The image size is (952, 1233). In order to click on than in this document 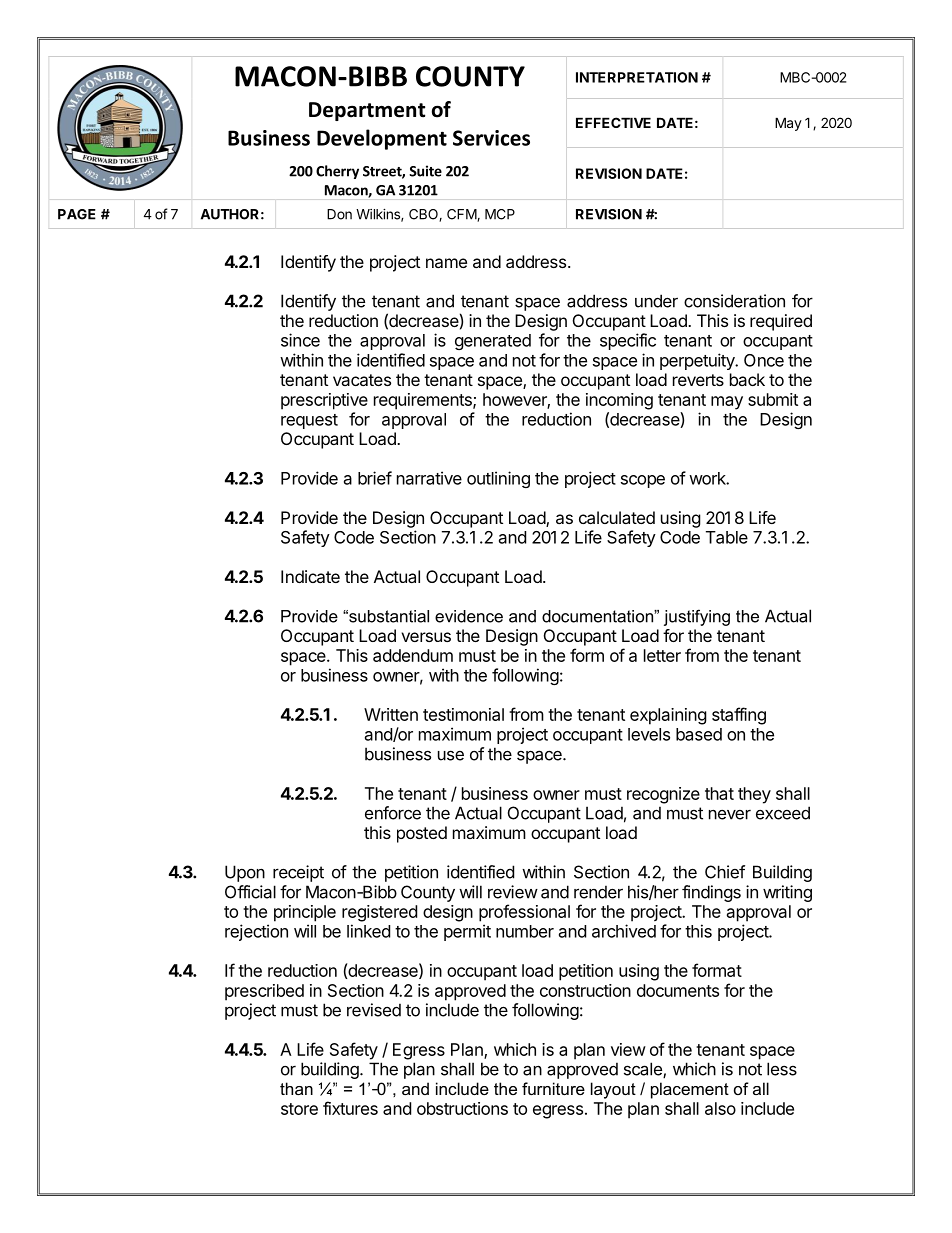, I will do `click(296, 1088)`.
